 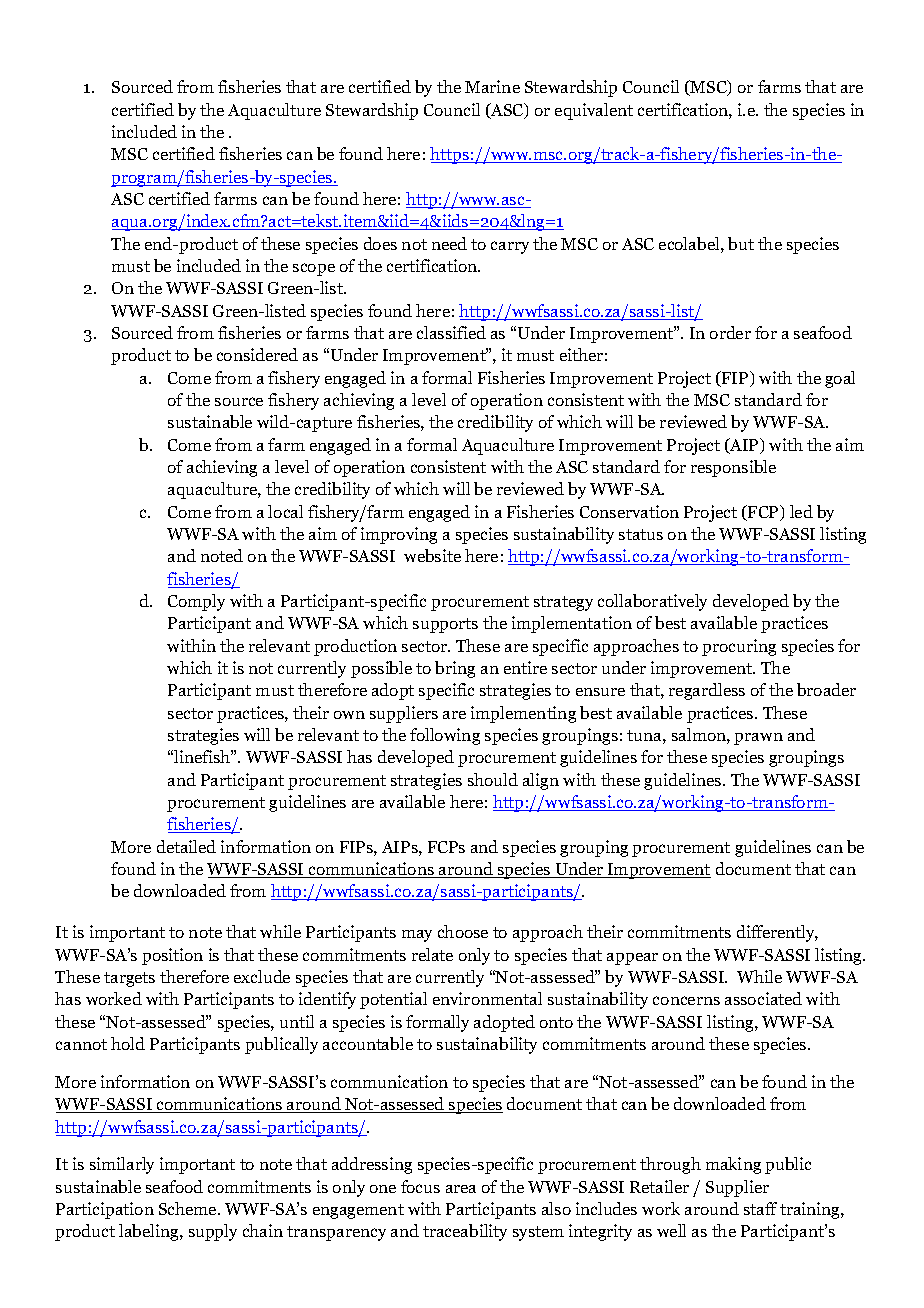 What do you see at coordinates (455, 669) in the screenshot?
I see `bring` at bounding box center [455, 669].
